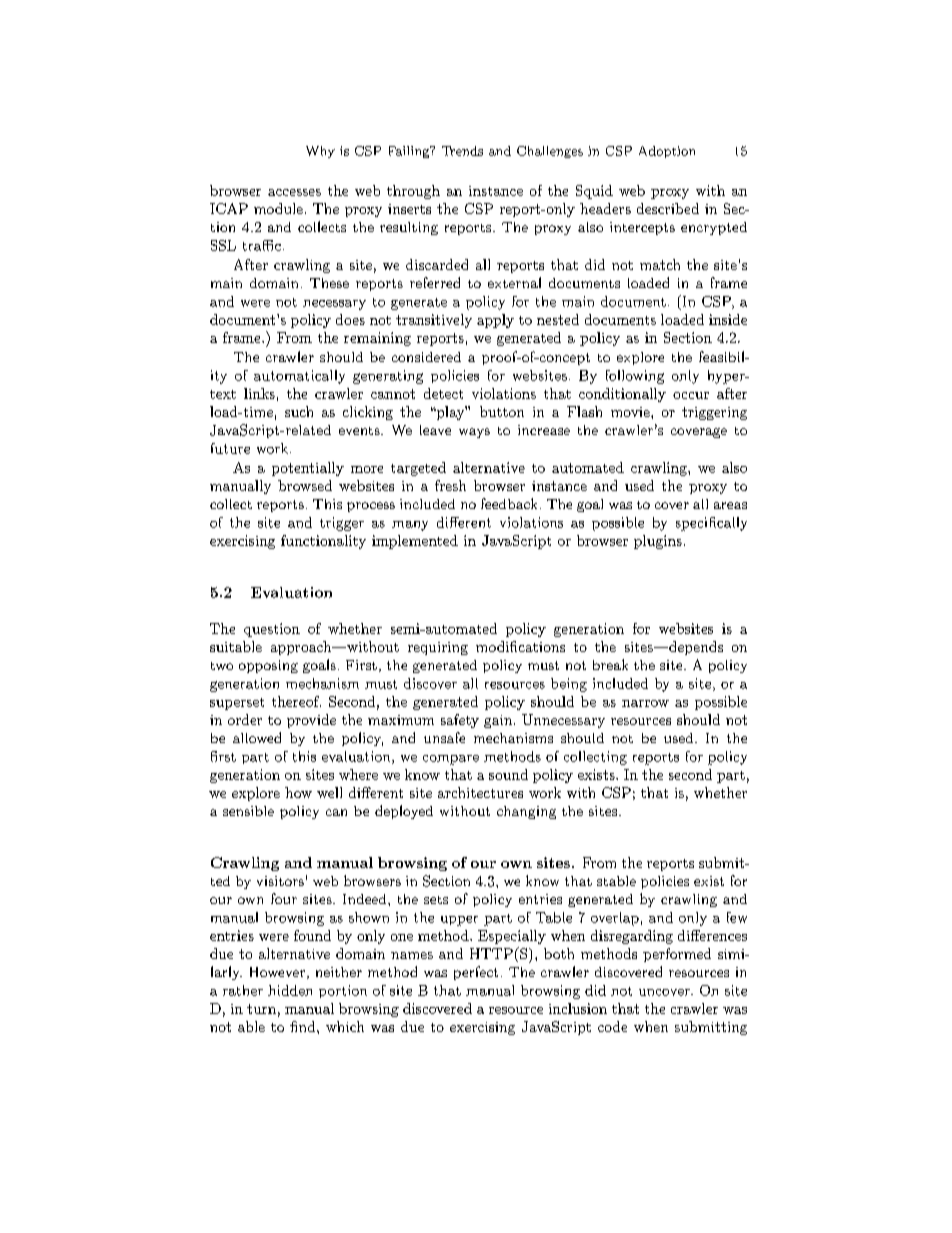 Image resolution: width=952 pixels, height=1233 pixels. Describe the element at coordinates (668, 208) in the screenshot. I see `described` at that location.
